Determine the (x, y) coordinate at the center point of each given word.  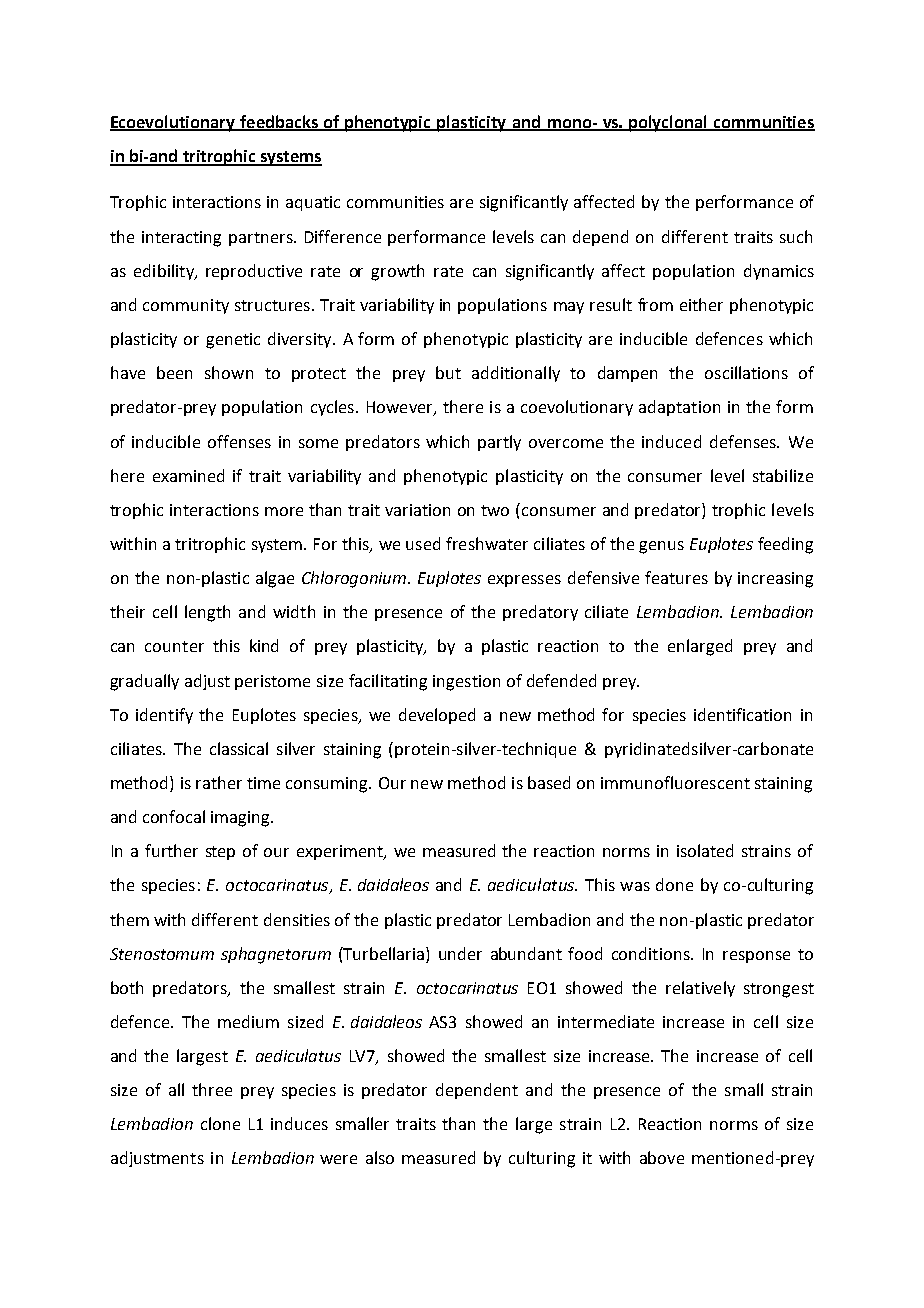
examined (188, 475)
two (495, 510)
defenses (744, 441)
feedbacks (279, 122)
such (796, 236)
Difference (343, 236)
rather (219, 782)
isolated (705, 850)
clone (220, 1123)
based (549, 782)
